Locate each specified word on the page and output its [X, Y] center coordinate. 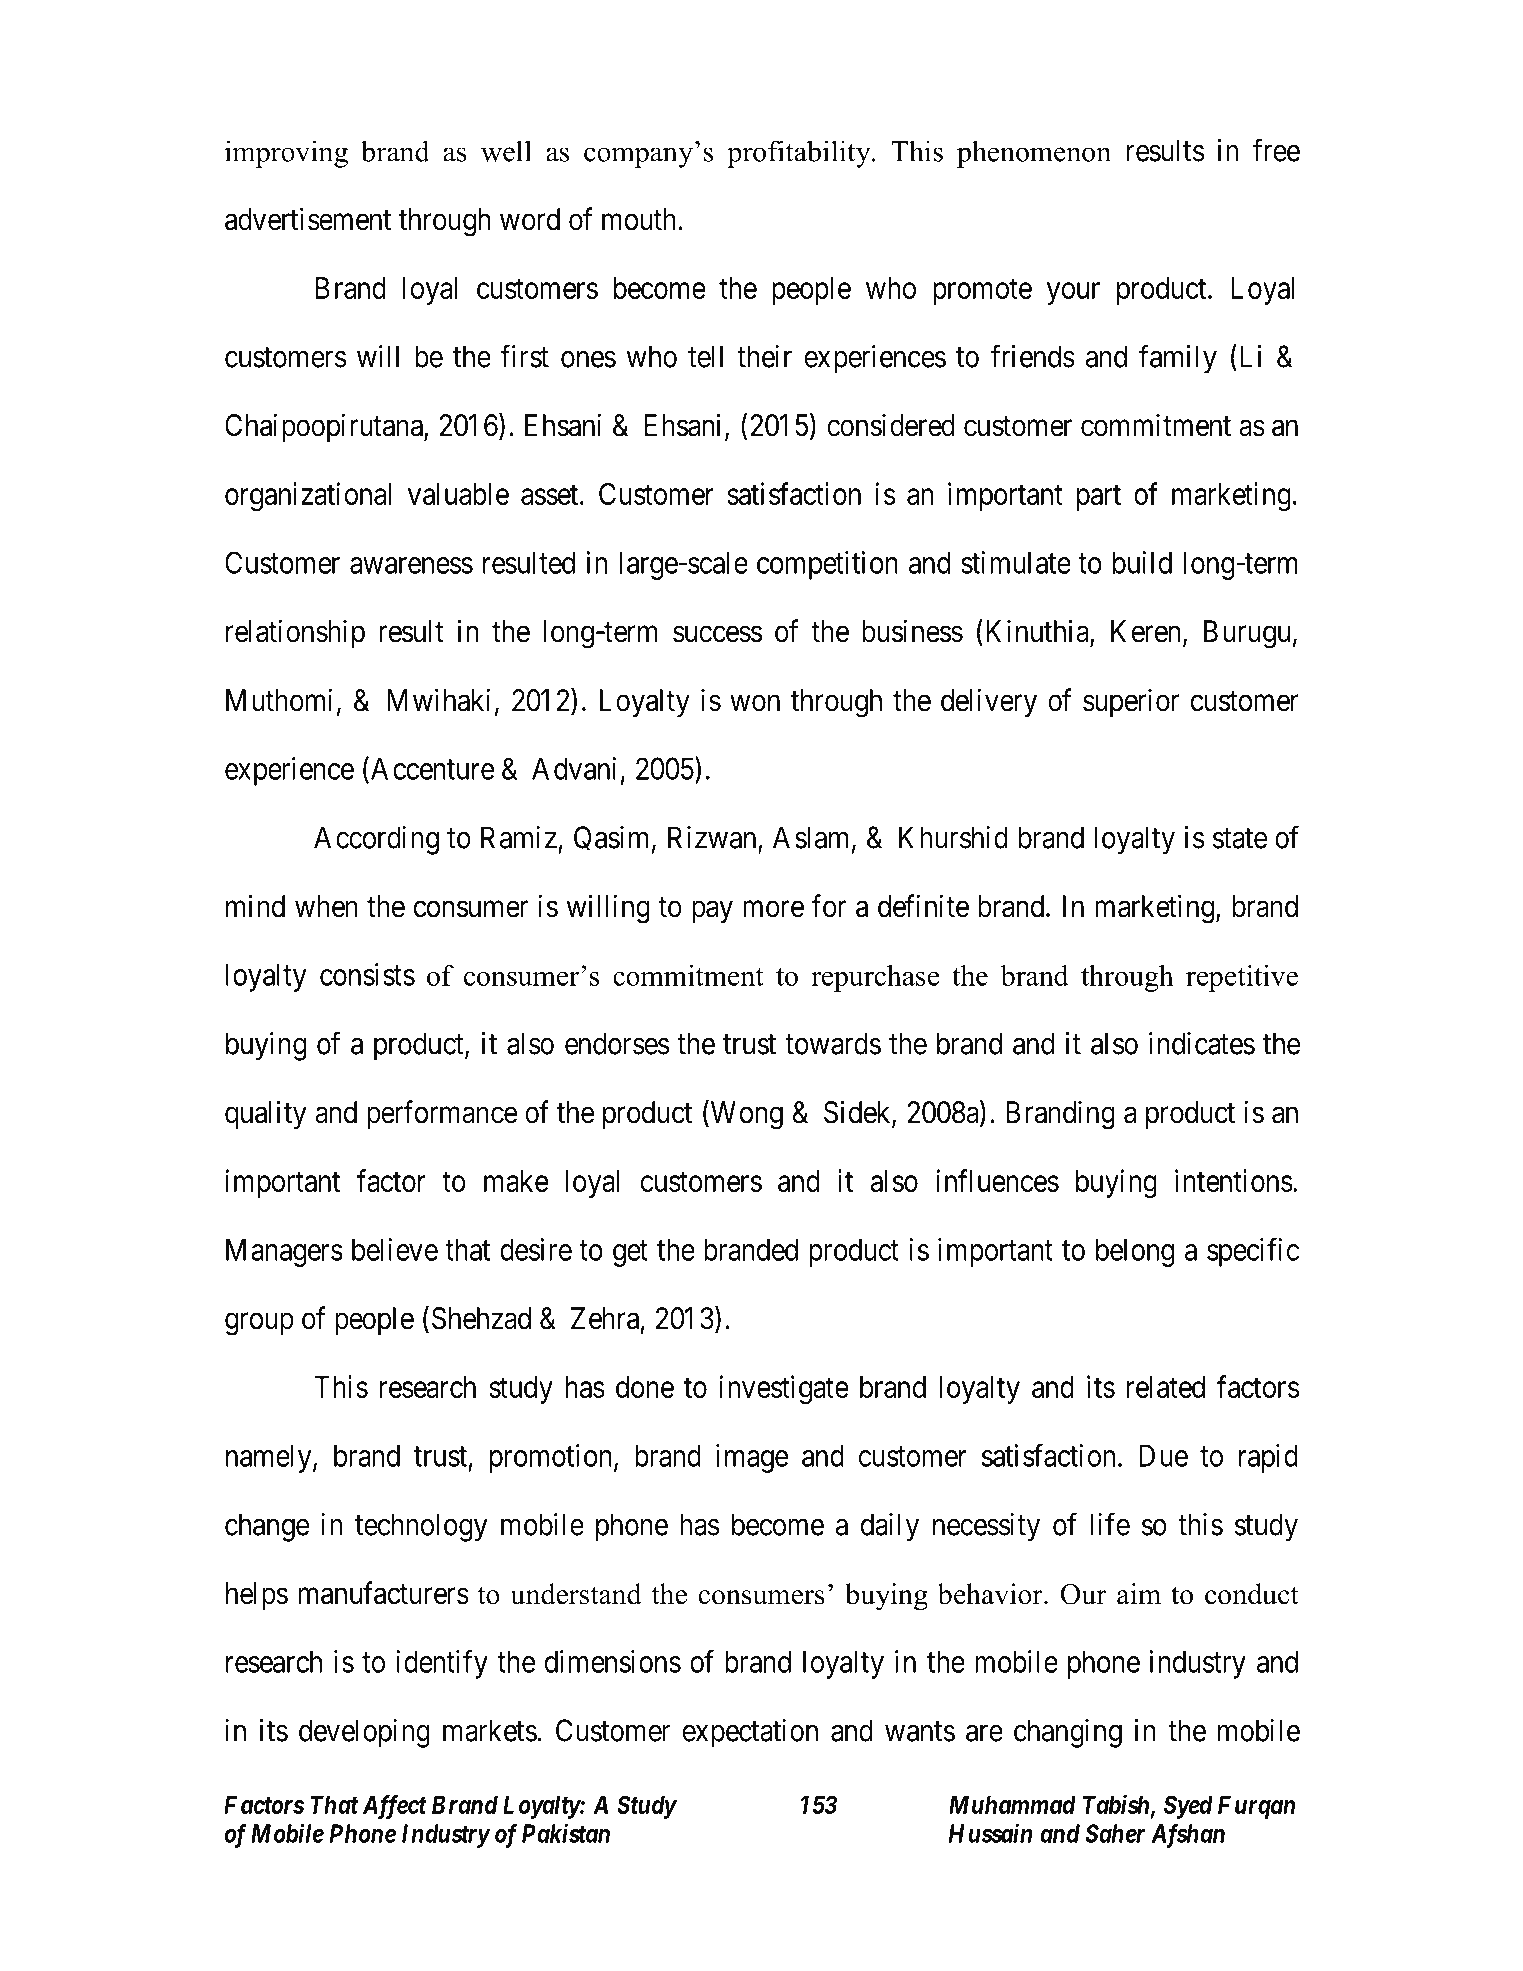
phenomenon [1034, 154]
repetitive [1242, 978]
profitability [800, 154]
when [326, 906]
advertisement [308, 219]
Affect [395, 1807]
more [773, 909]
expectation [750, 1733]
